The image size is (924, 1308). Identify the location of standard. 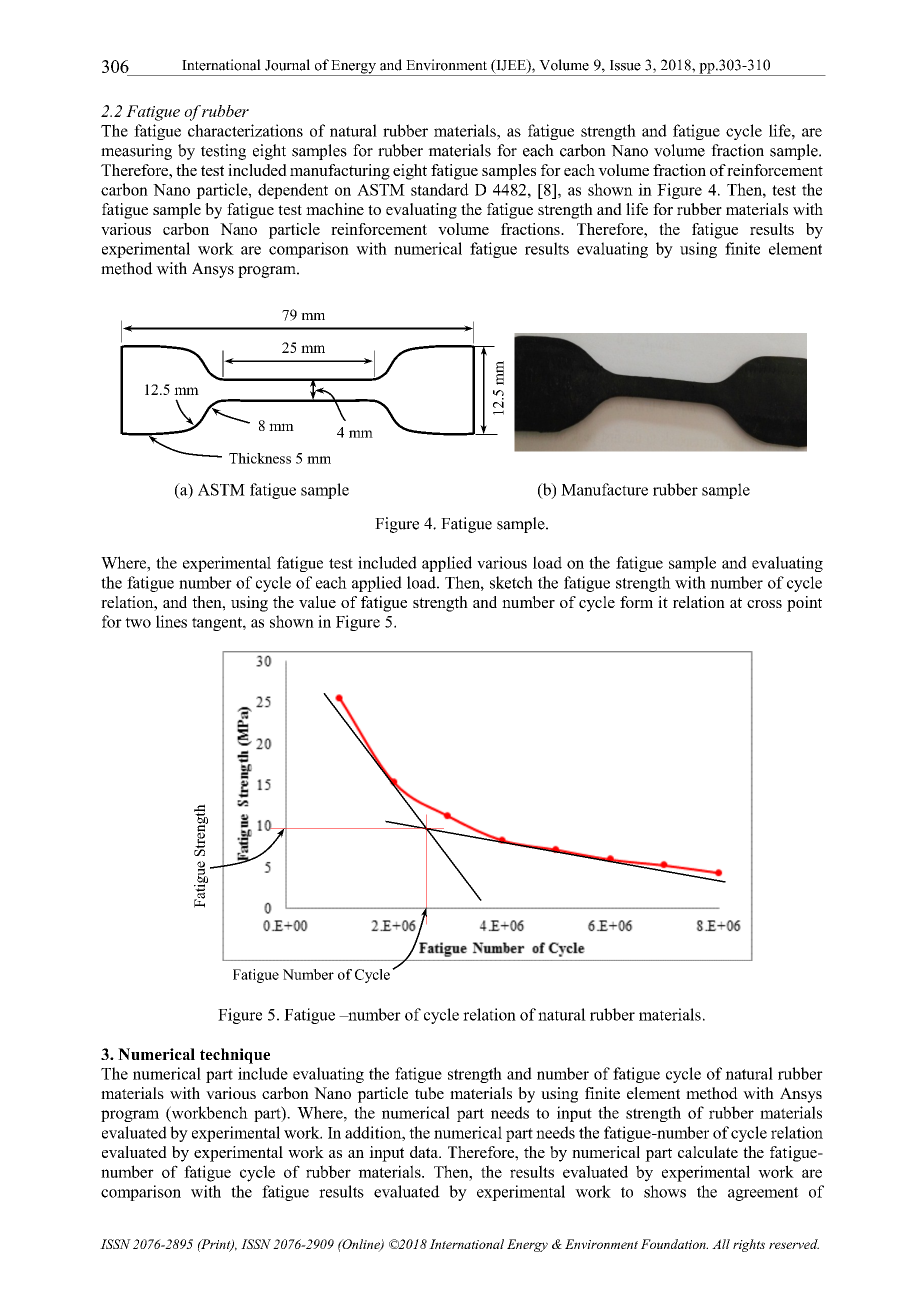
(440, 189).
